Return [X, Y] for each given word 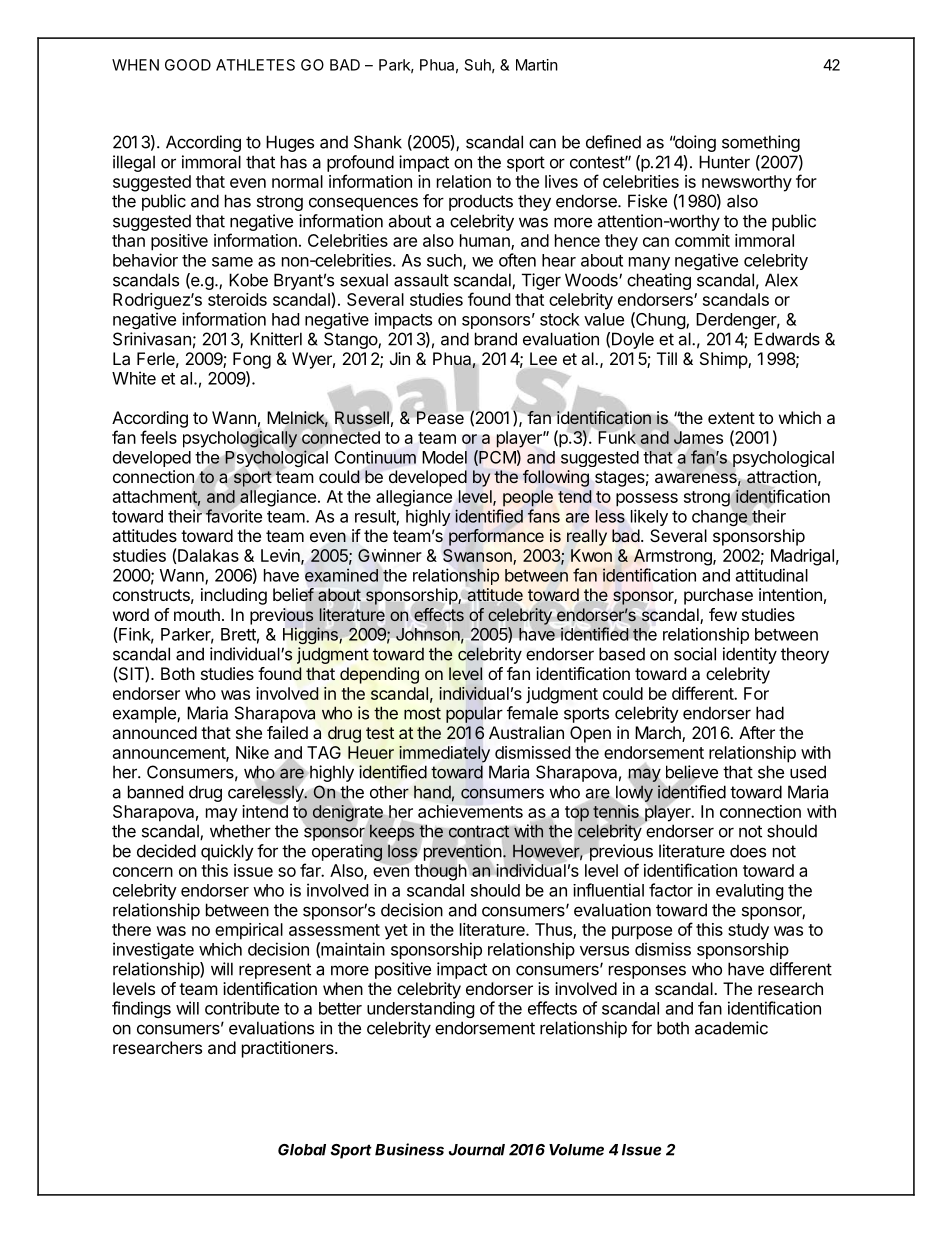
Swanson [478, 557]
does [748, 851]
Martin [537, 65]
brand [496, 339]
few [723, 614]
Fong [252, 360]
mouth [197, 614]
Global [302, 1150]
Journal [477, 1150]
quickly [227, 852]
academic [731, 1028]
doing [694, 143]
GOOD [188, 65]
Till [667, 358]
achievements [470, 811]
